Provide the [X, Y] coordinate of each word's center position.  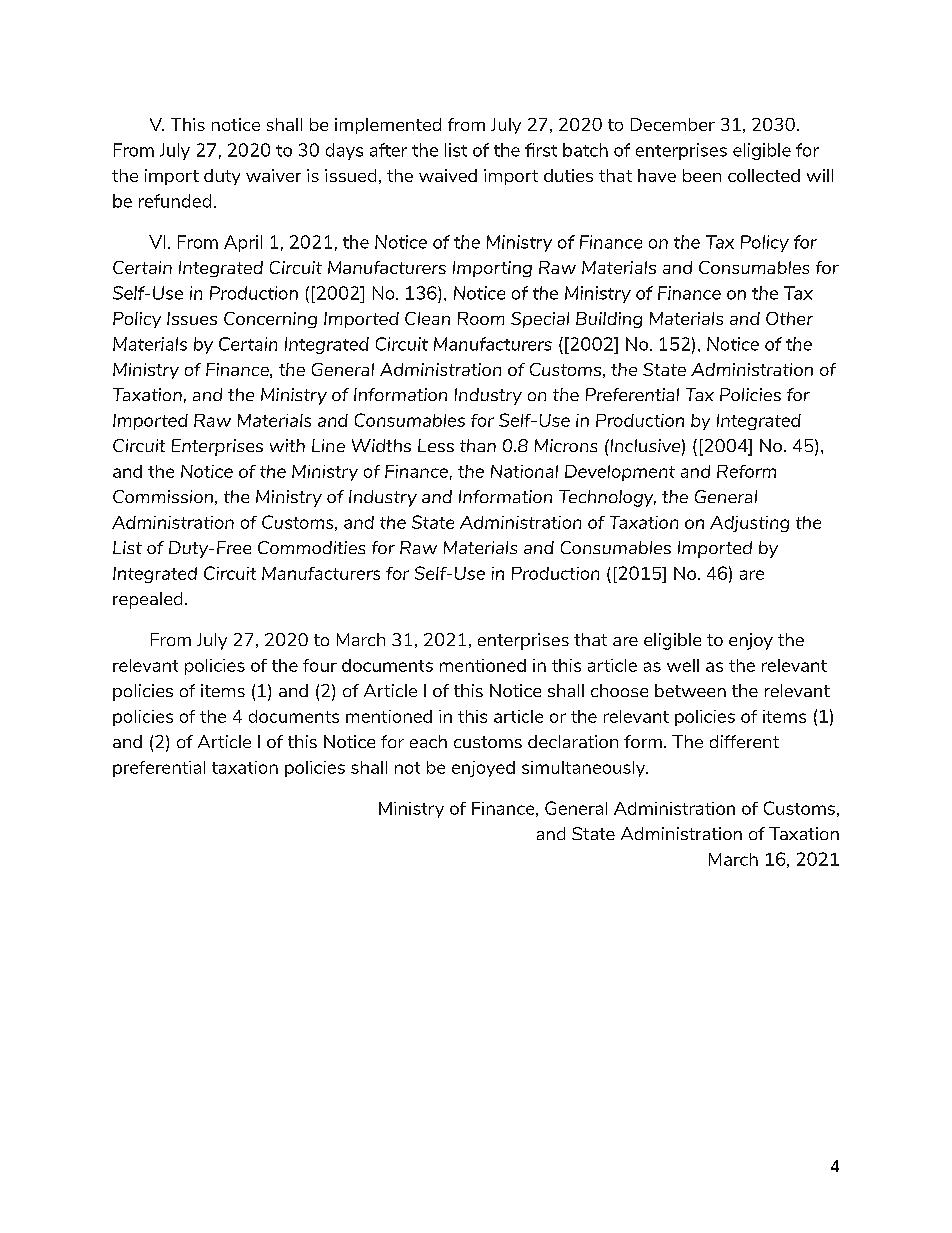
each [428, 741]
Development [620, 473]
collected [764, 175]
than [478, 445]
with [287, 445]
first [541, 150]
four [320, 665]
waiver [273, 175]
